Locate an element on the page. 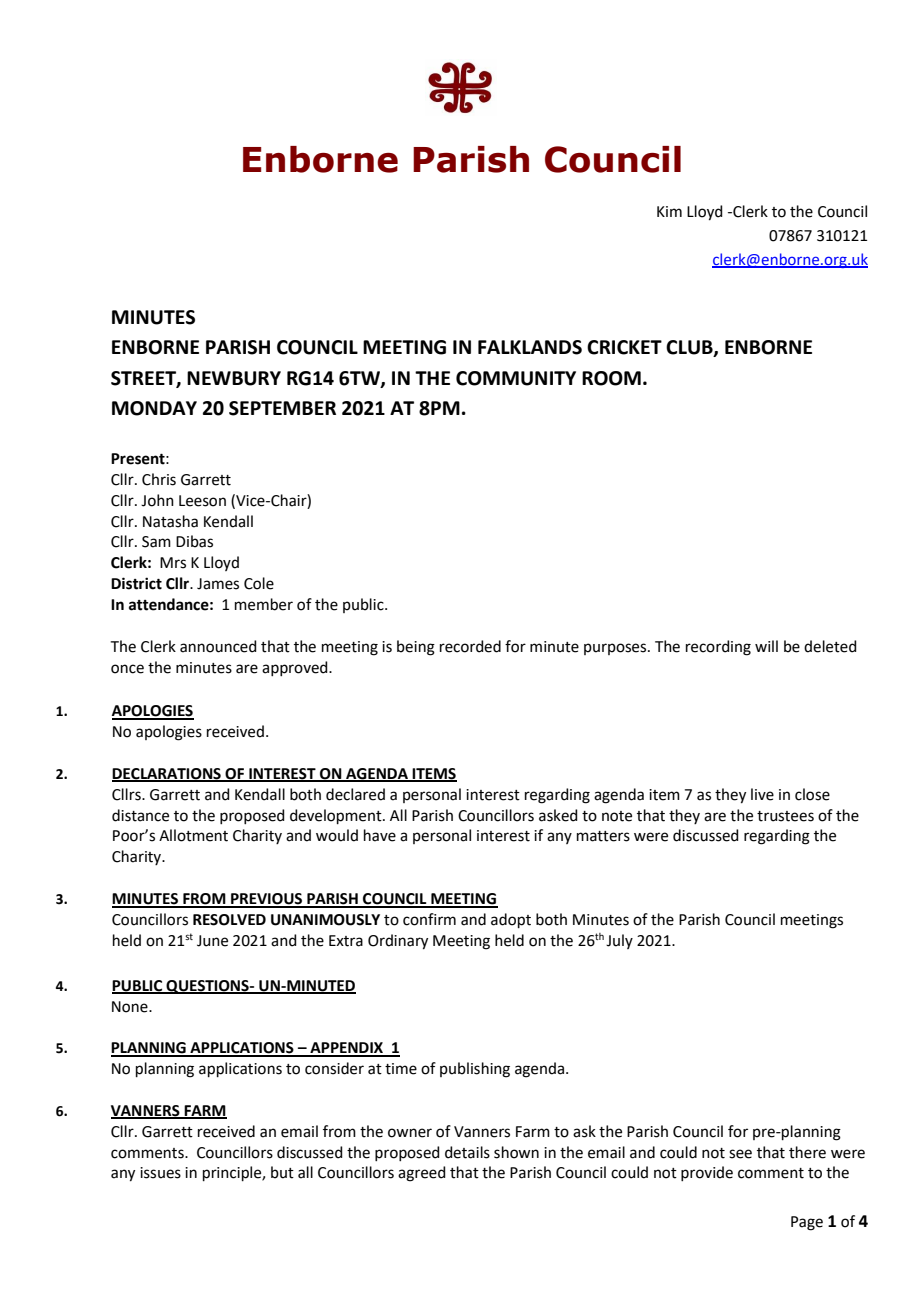  Kim is located at coordinates (669, 211).
